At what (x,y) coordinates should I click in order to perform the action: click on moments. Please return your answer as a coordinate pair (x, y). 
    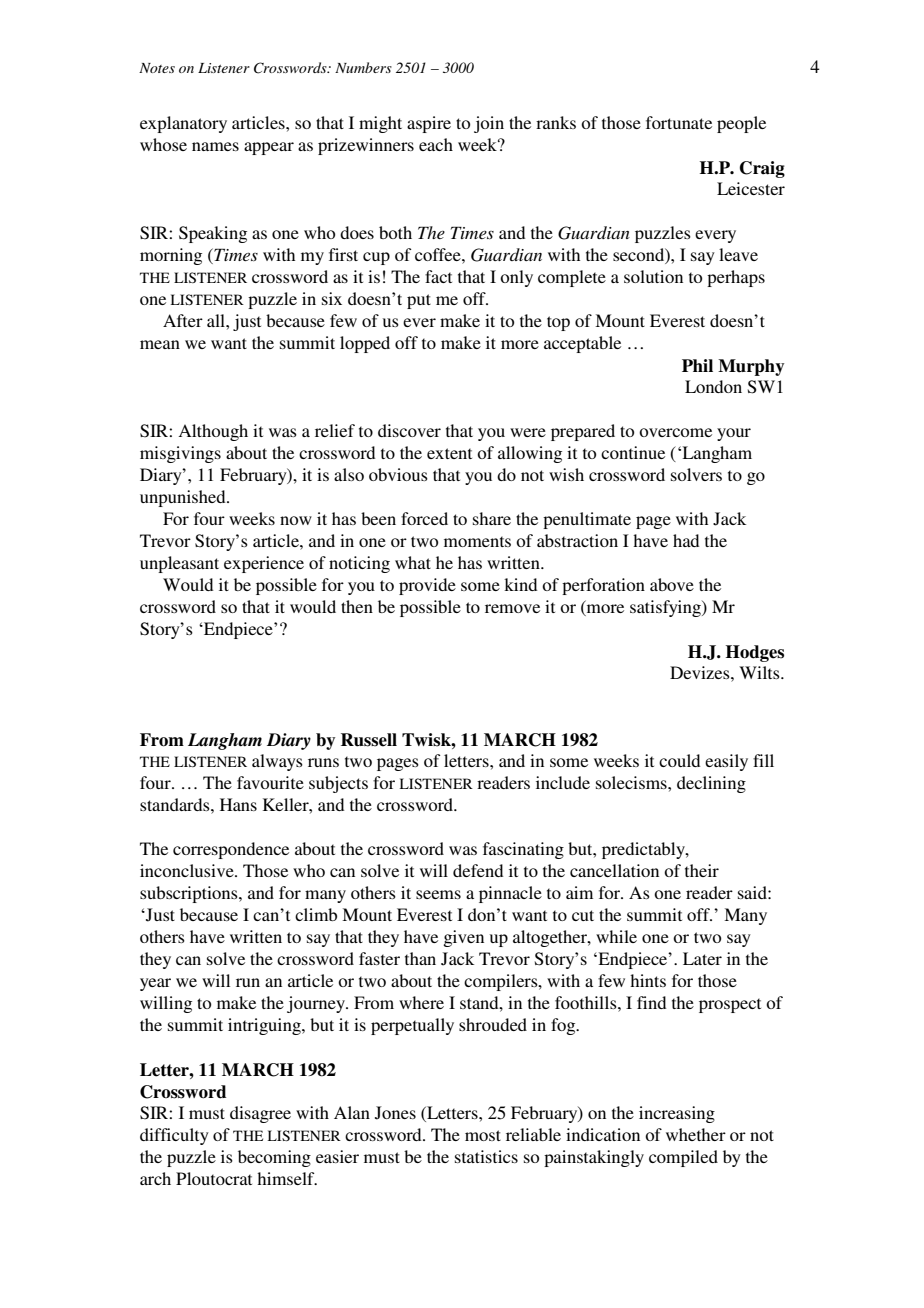
    Looking at the image, I should click on (477, 541).
